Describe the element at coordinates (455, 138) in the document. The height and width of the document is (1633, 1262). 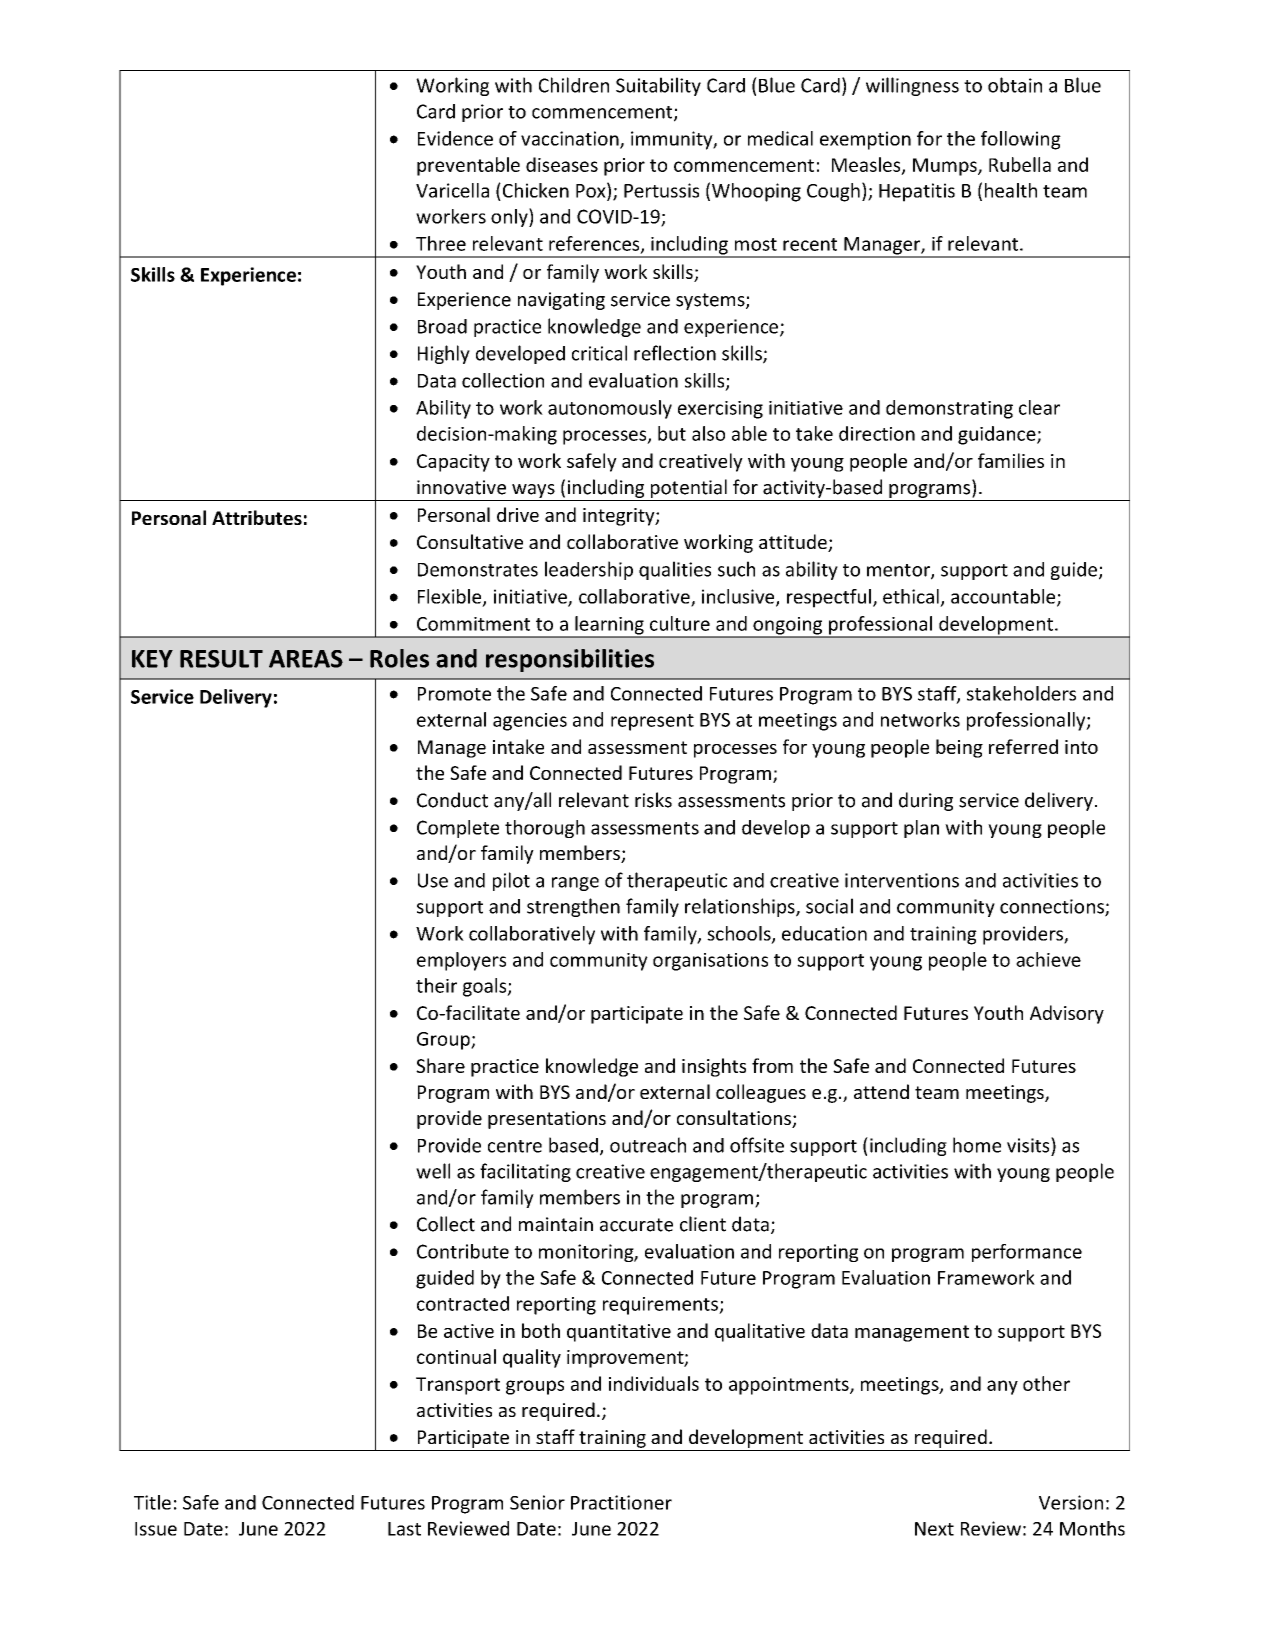
I see `Evidence` at that location.
